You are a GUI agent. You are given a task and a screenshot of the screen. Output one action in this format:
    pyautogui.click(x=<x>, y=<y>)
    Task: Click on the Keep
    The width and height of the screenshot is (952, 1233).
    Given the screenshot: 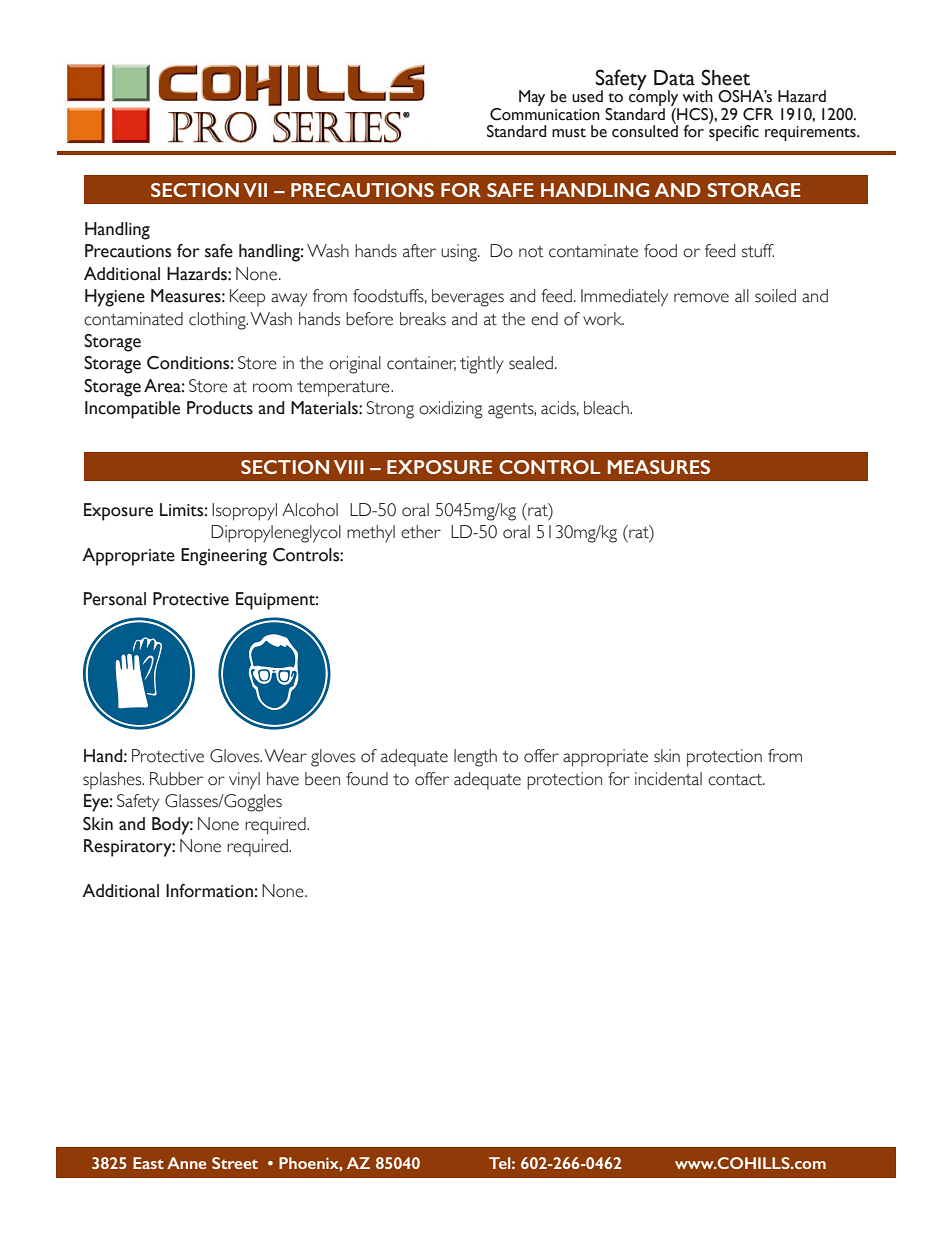 What is the action you would take?
    pyautogui.click(x=247, y=297)
